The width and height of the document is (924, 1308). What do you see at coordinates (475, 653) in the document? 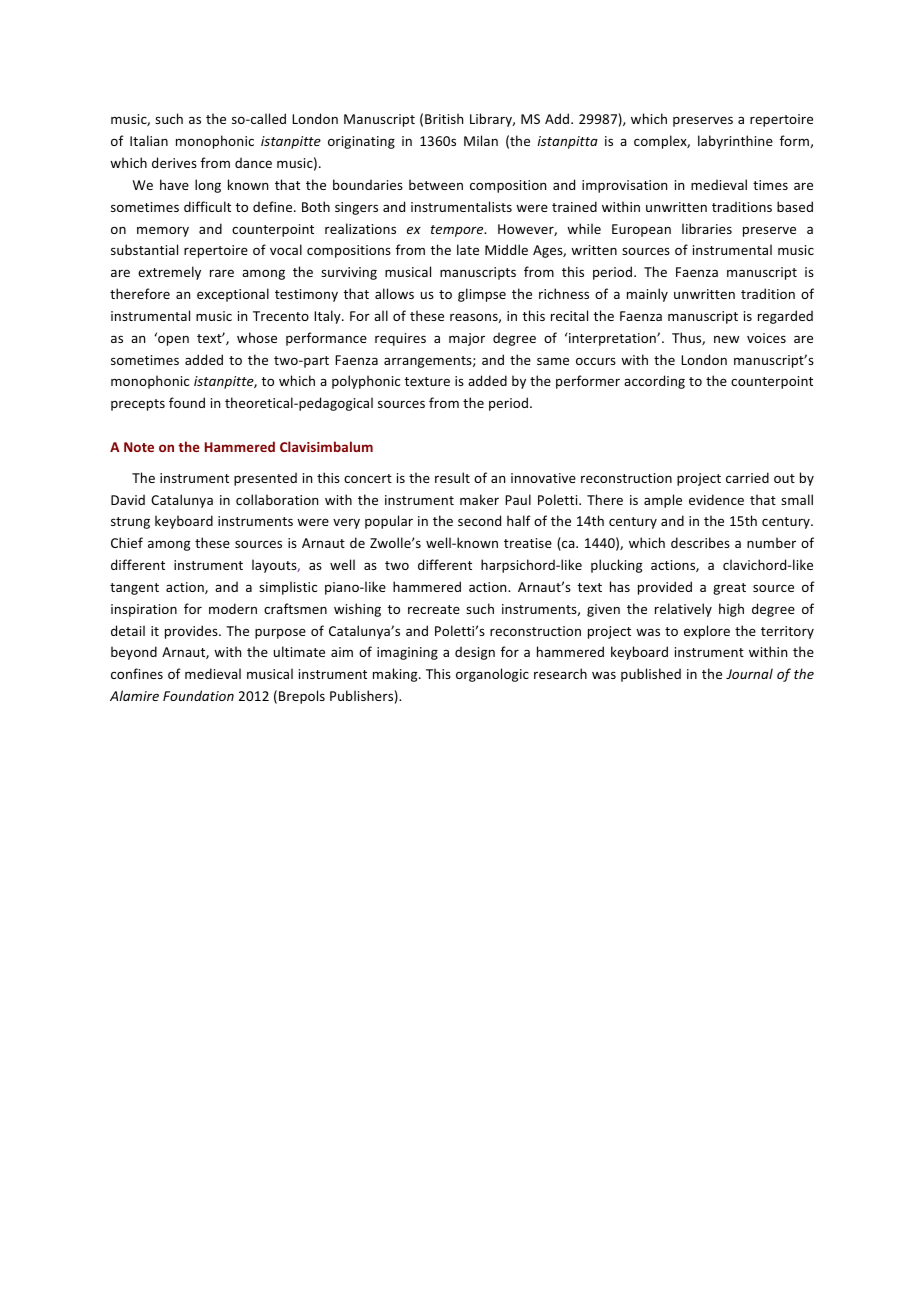
I see `design` at bounding box center [475, 653].
